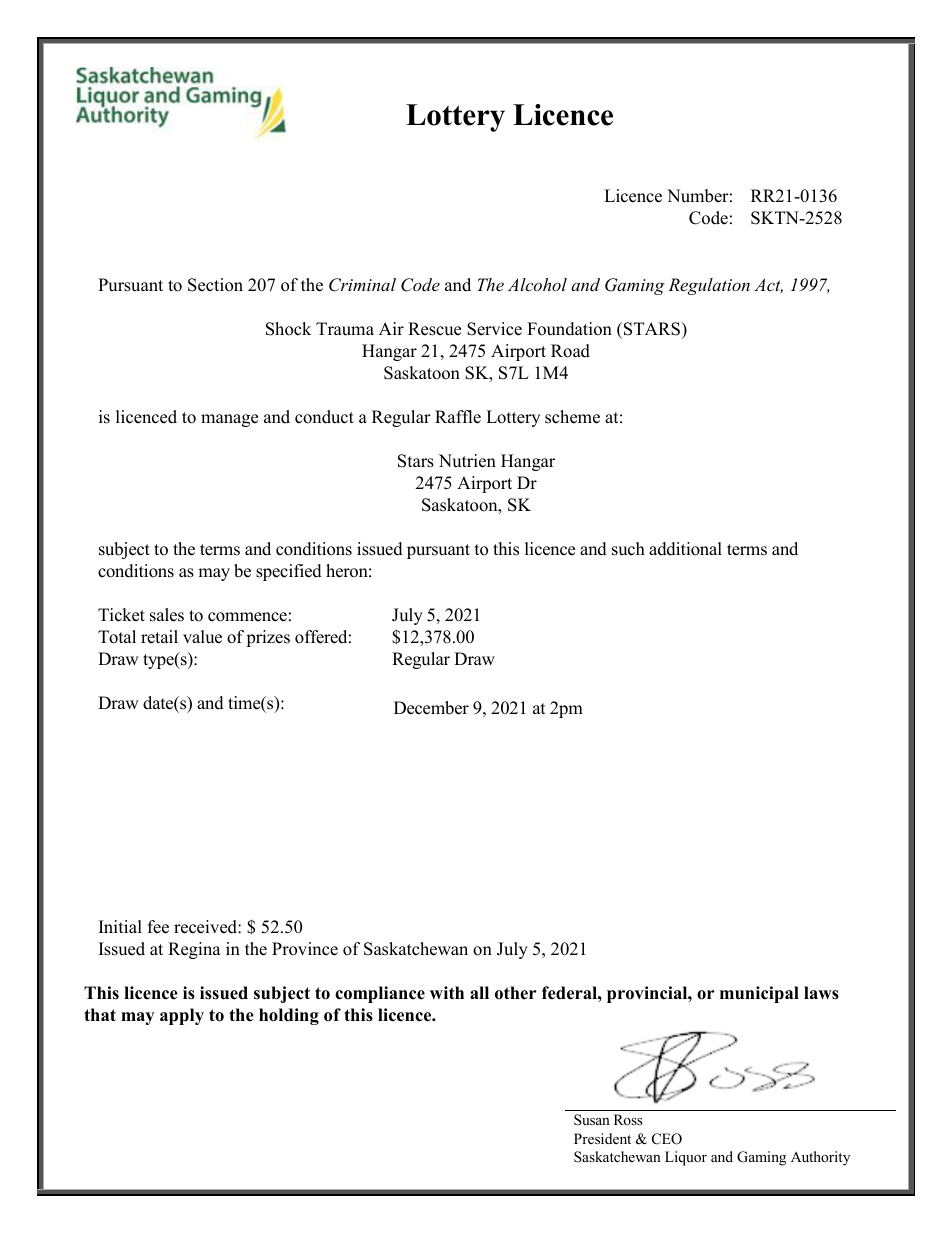 Image resolution: width=952 pixels, height=1233 pixels. I want to click on apply, so click(182, 1016).
